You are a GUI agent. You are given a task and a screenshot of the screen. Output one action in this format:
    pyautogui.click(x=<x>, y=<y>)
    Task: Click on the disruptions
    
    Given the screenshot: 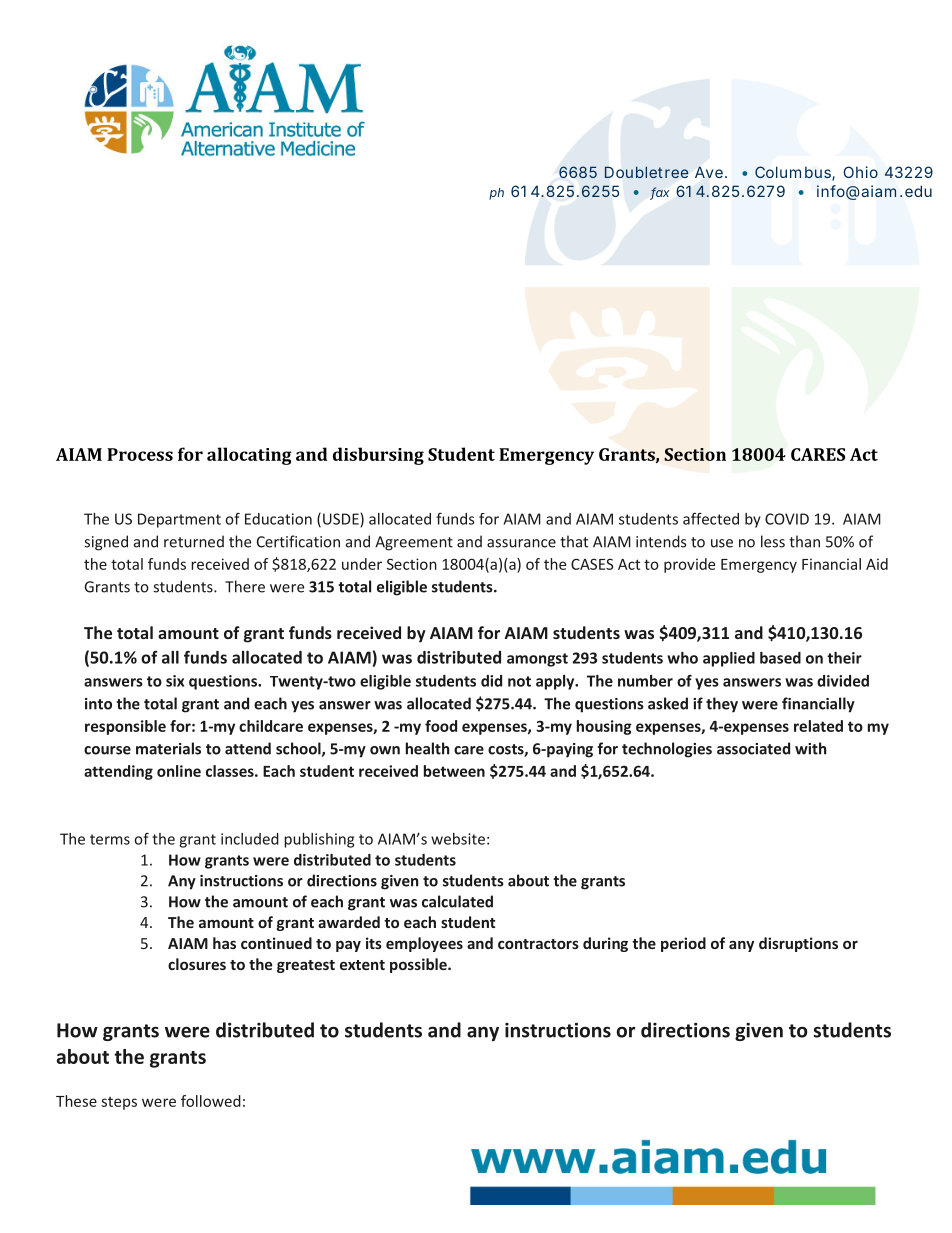 What is the action you would take?
    pyautogui.click(x=798, y=944)
